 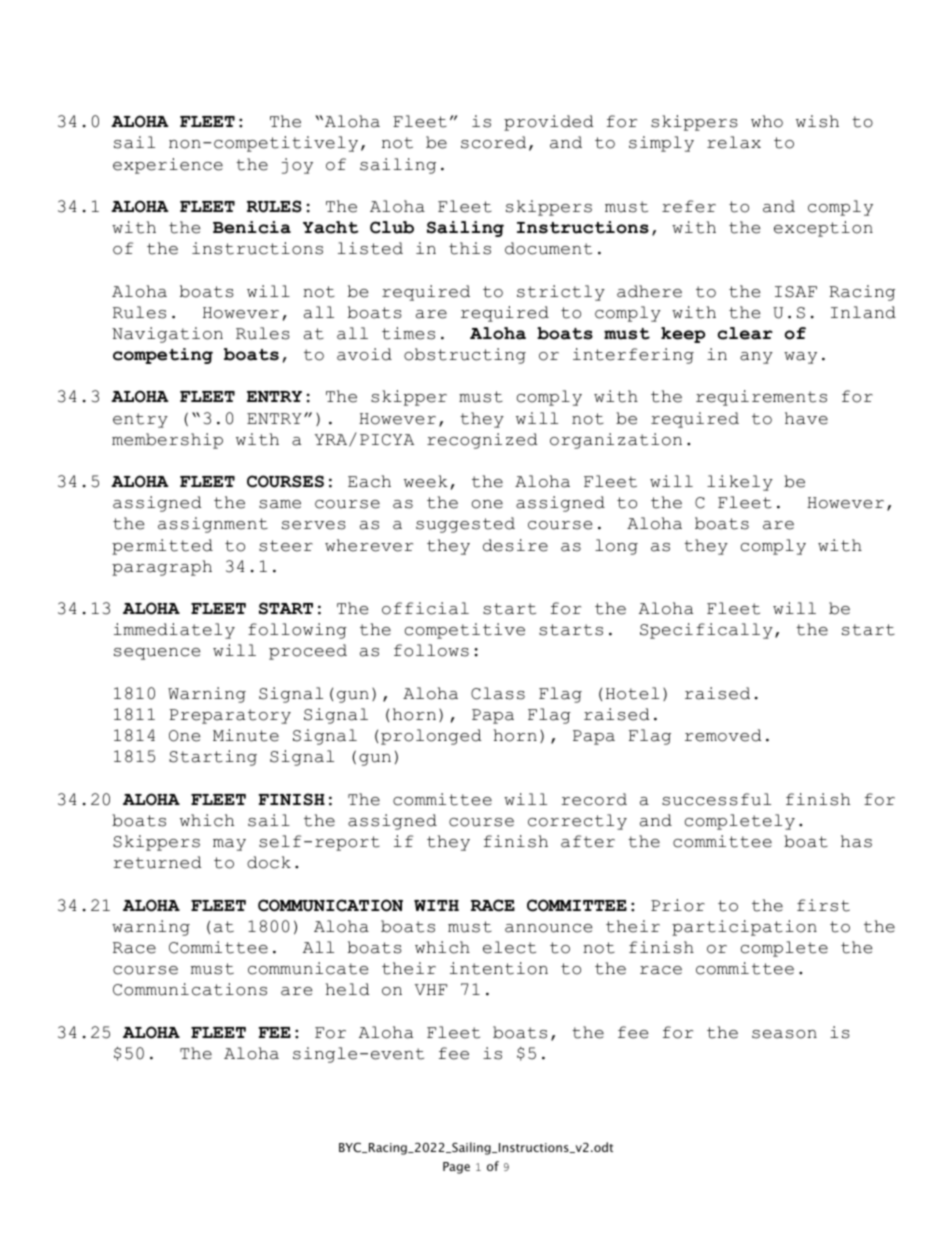 What do you see at coordinates (509, 947) in the page?
I see `elect` at bounding box center [509, 947].
